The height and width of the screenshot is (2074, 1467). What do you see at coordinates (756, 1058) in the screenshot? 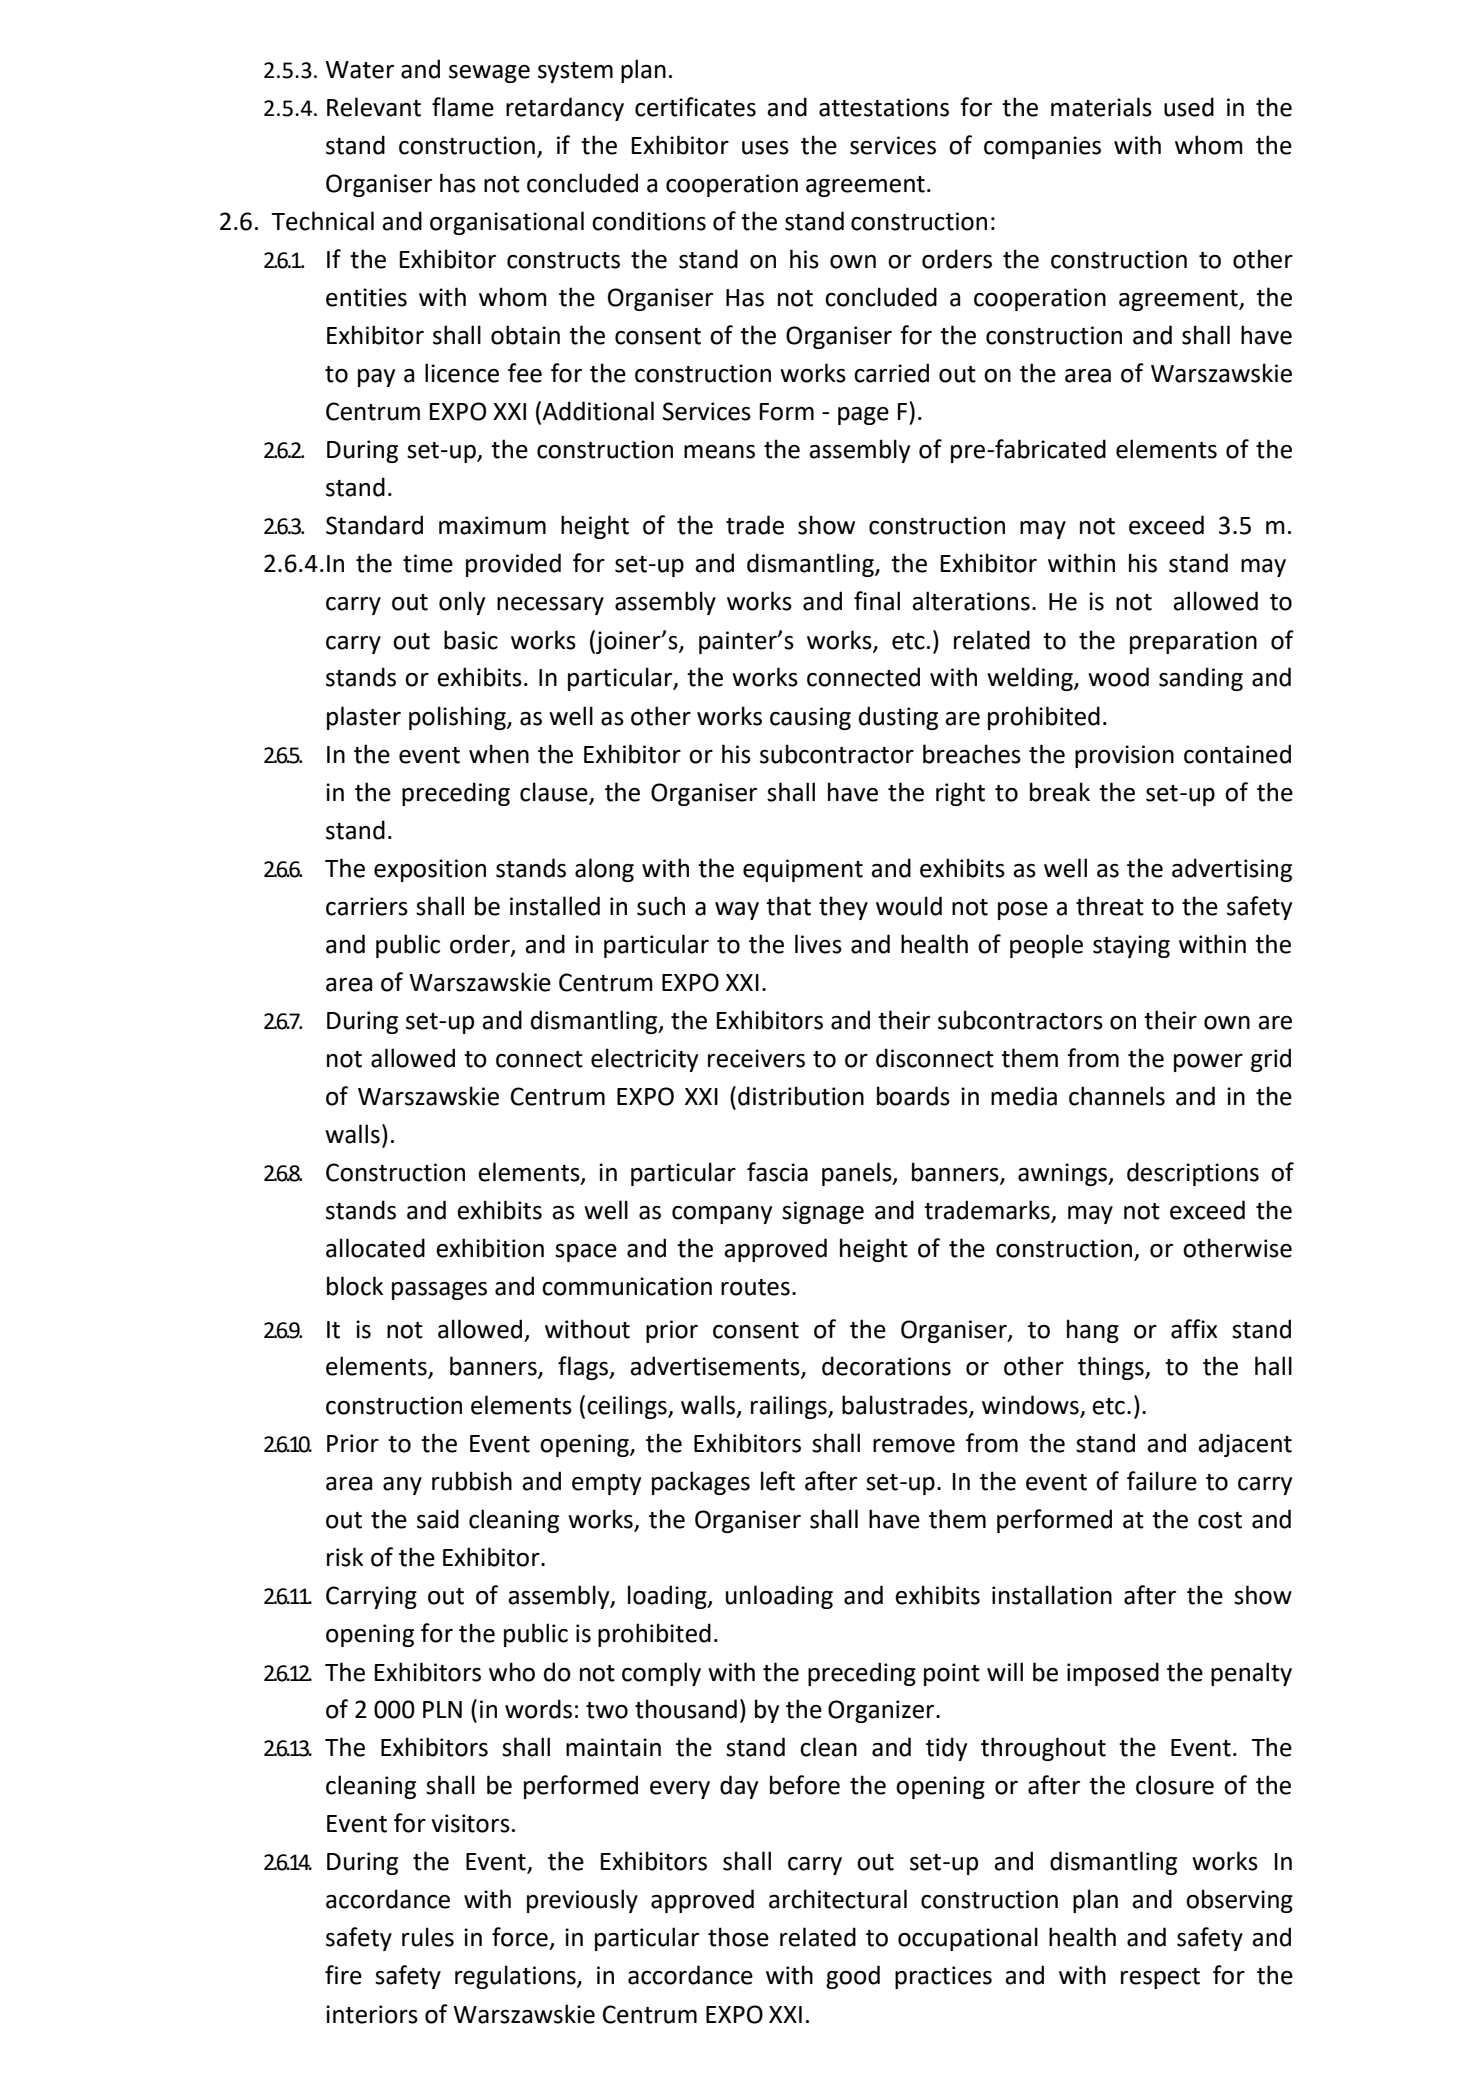
I see `receivers` at bounding box center [756, 1058].
